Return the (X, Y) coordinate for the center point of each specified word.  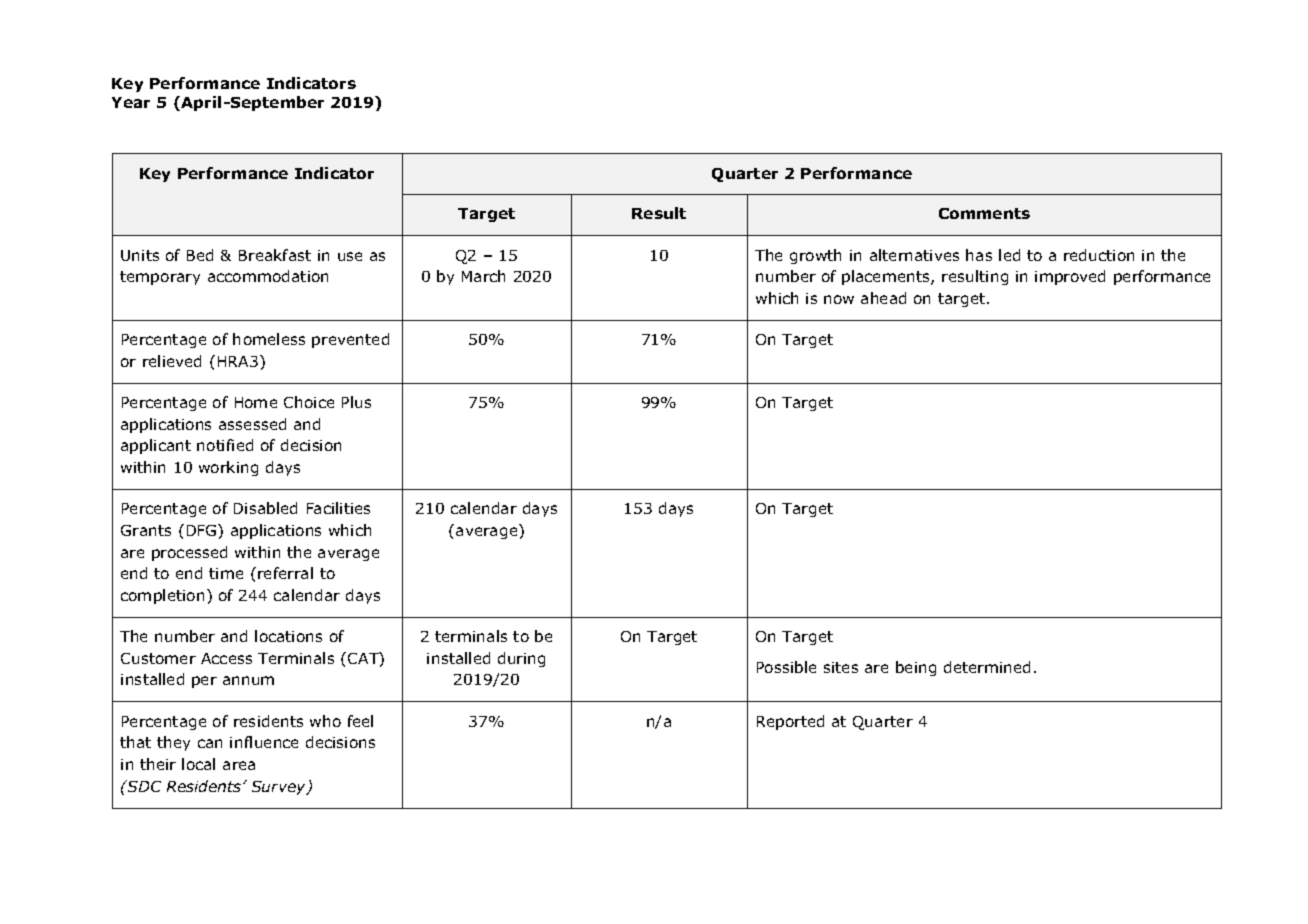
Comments (984, 213)
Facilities (338, 508)
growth (815, 256)
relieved (172, 361)
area (239, 765)
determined (987, 667)
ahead (883, 298)
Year (131, 102)
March (483, 276)
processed (189, 553)
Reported (790, 722)
